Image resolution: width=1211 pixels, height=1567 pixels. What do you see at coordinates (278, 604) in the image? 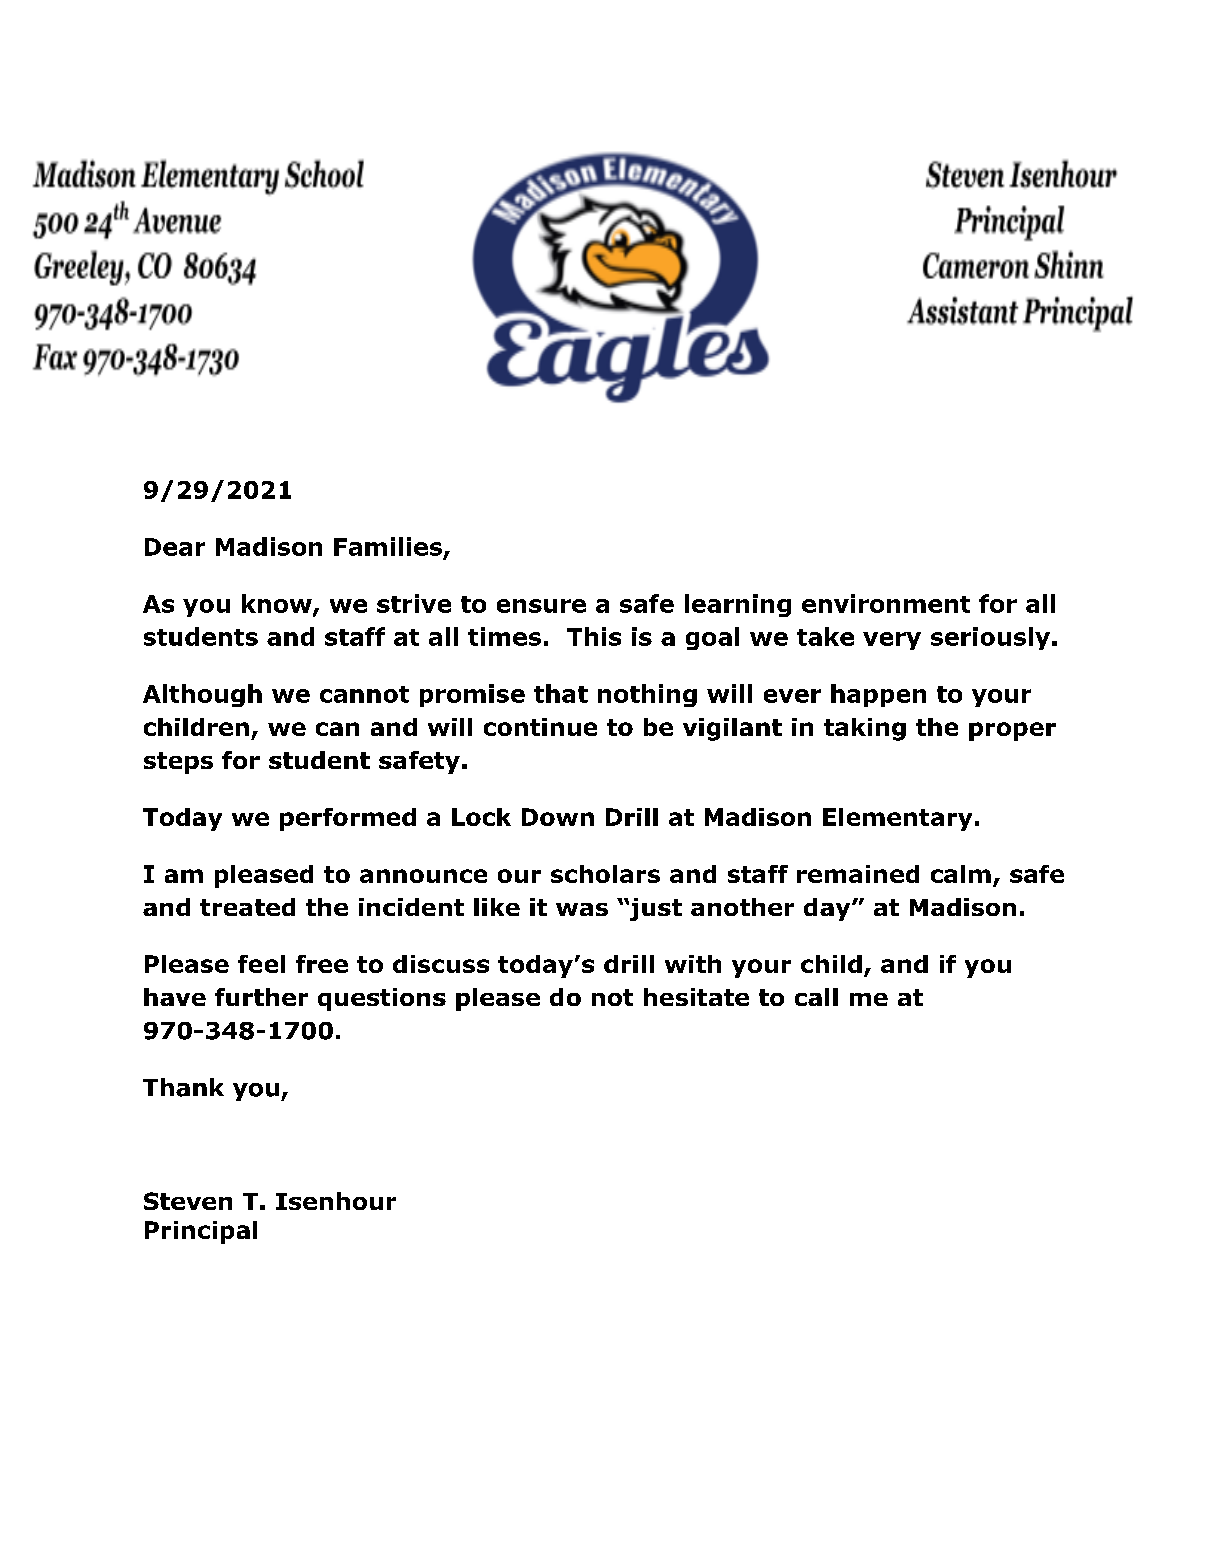
I see `know` at bounding box center [278, 604].
